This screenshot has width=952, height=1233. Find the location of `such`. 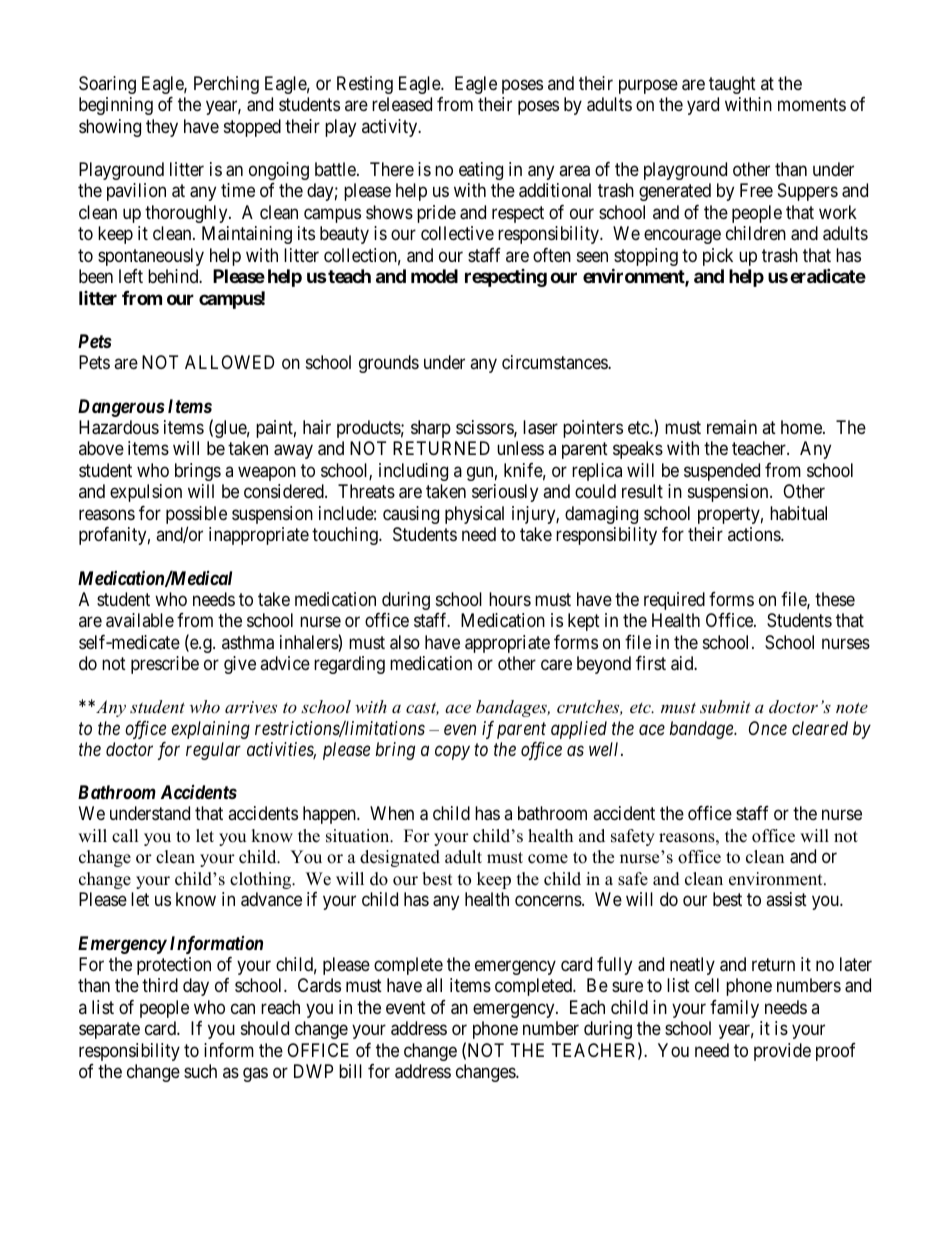

such is located at coordinates (200, 1071).
